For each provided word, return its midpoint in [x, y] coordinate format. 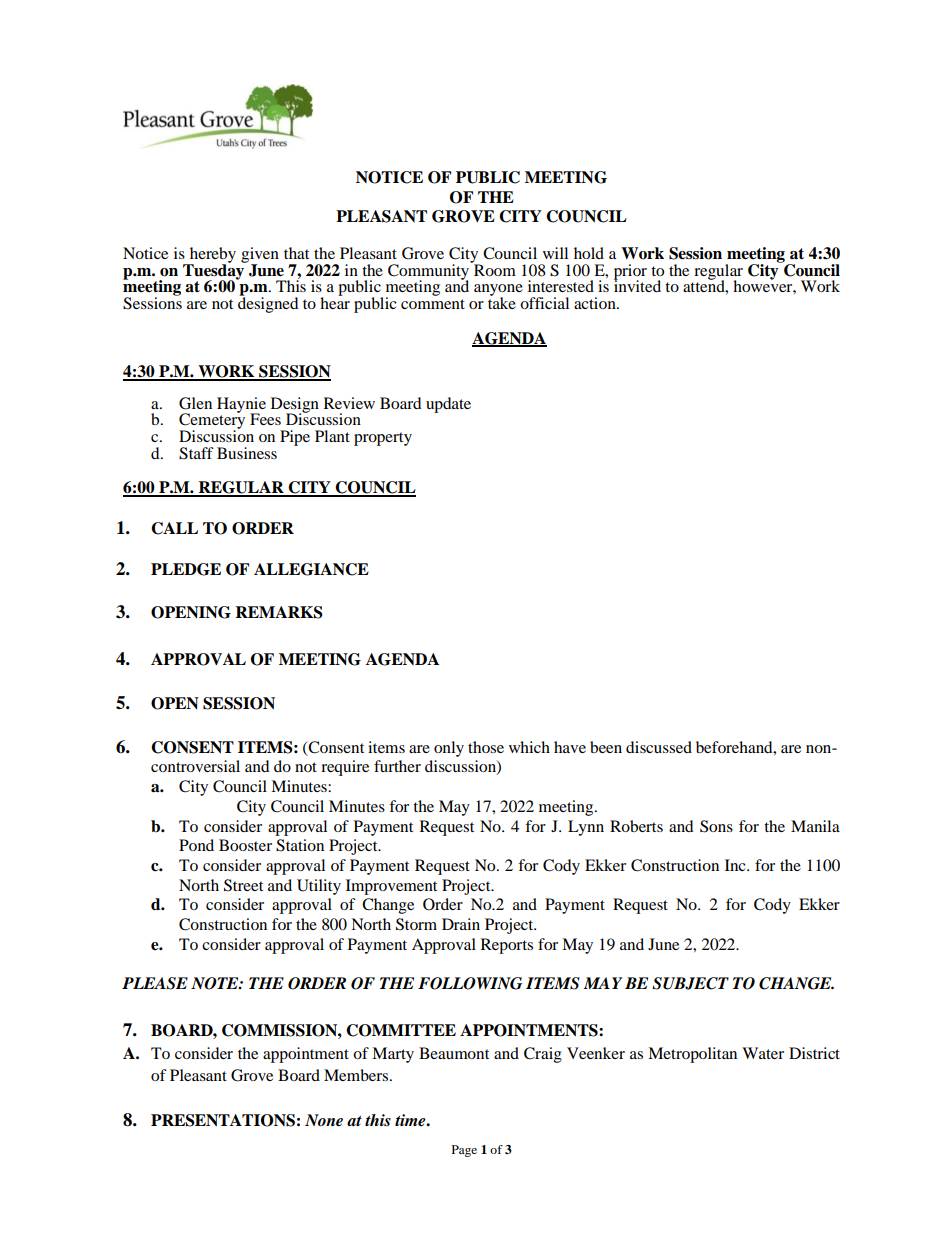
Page [464, 1151]
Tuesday [215, 272]
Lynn [586, 828]
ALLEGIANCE [311, 569]
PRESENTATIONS [223, 1120]
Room [494, 269]
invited [637, 285]
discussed [659, 747]
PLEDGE [186, 569]
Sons [716, 826]
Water [763, 1053]
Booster [245, 845]
